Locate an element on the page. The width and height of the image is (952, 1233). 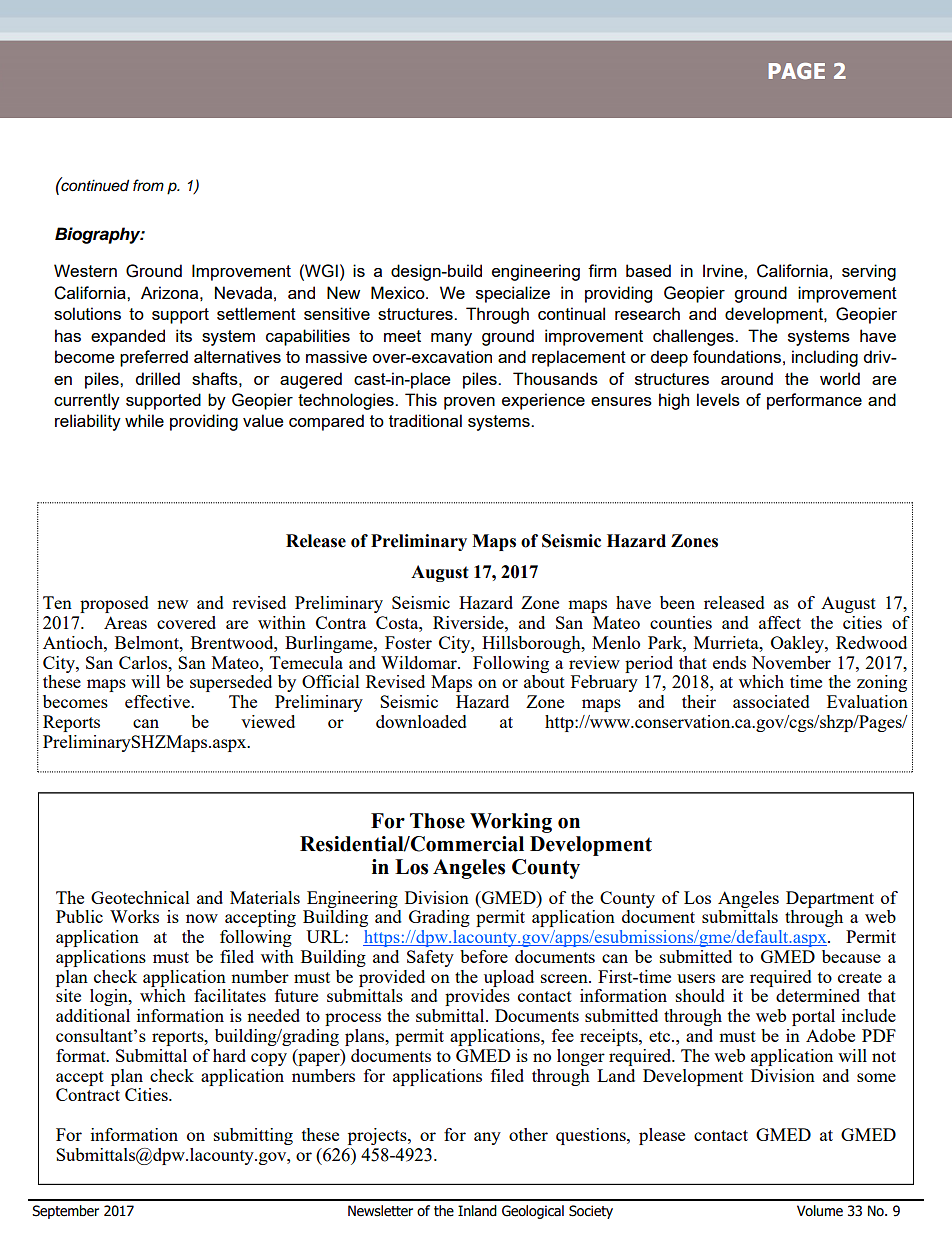
upload is located at coordinates (509, 978).
